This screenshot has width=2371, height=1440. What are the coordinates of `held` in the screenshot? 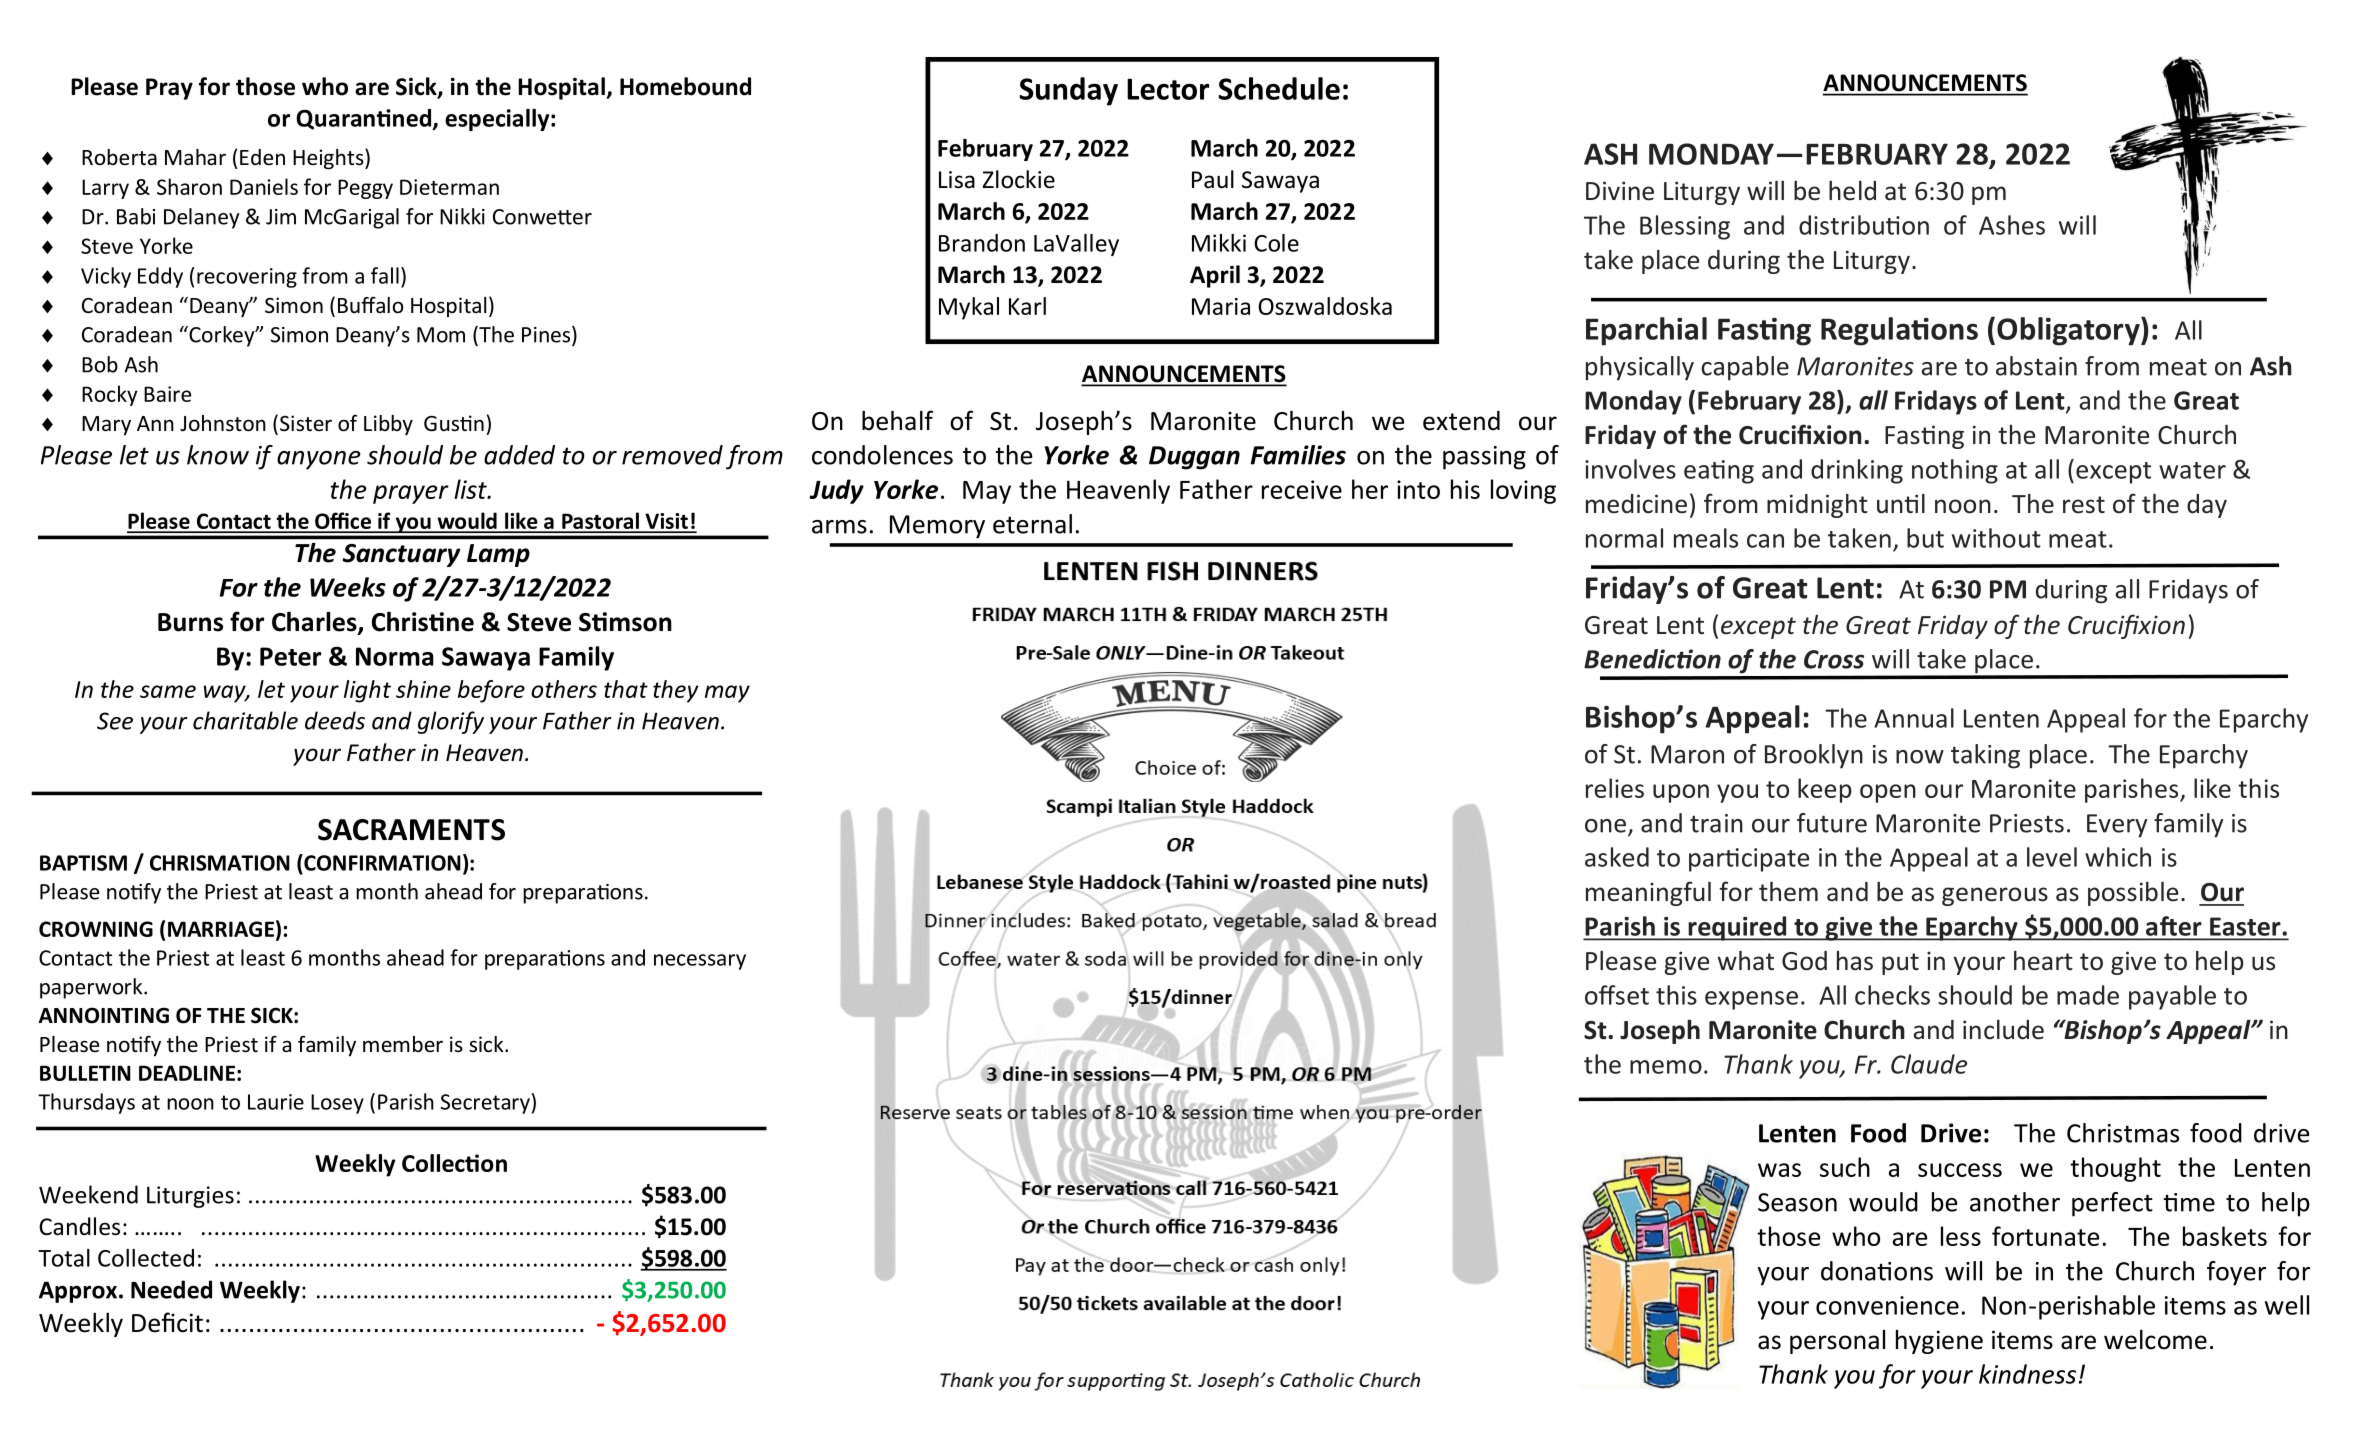 It's located at (1852, 190).
